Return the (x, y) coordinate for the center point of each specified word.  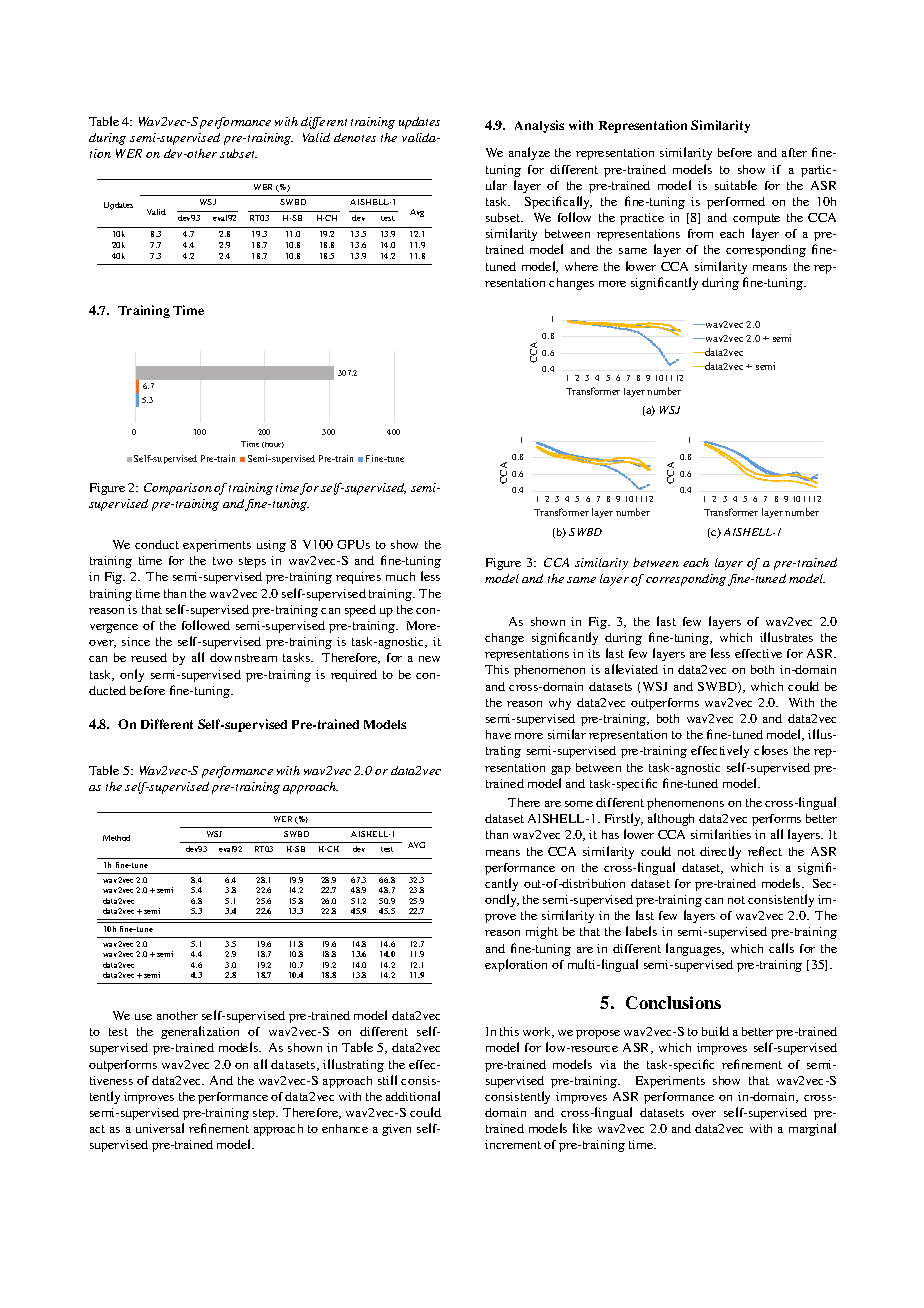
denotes (355, 137)
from (700, 233)
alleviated (631, 669)
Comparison (178, 489)
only (132, 675)
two (223, 561)
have (498, 734)
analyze (529, 153)
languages (695, 949)
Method (116, 838)
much (400, 576)
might (542, 933)
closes (771, 750)
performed (736, 203)
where (581, 266)
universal (160, 1128)
